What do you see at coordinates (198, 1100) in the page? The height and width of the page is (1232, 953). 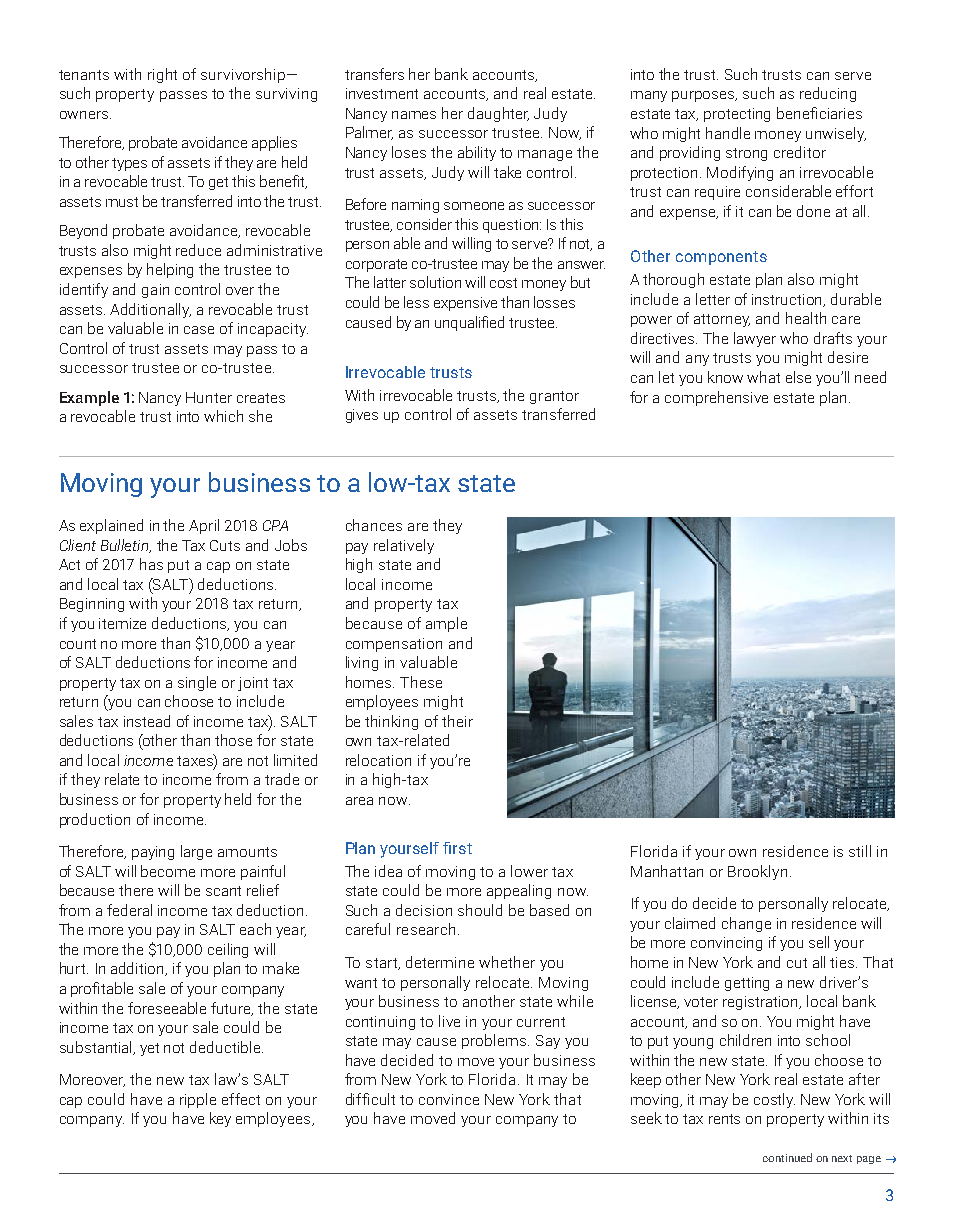 I see `ripple` at bounding box center [198, 1100].
